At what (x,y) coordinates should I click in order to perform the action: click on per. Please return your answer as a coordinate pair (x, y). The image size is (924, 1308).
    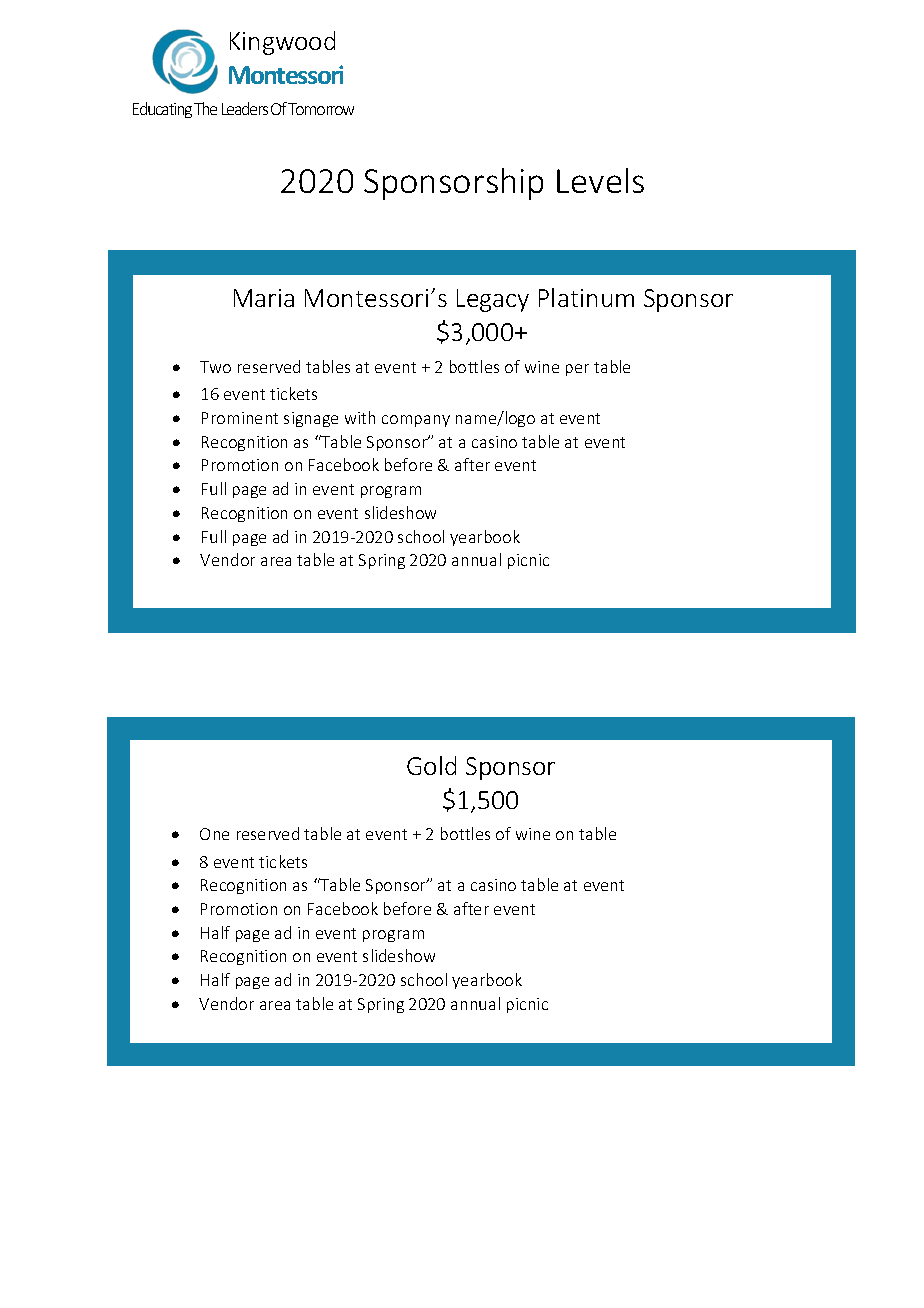
    Looking at the image, I should click on (577, 370).
